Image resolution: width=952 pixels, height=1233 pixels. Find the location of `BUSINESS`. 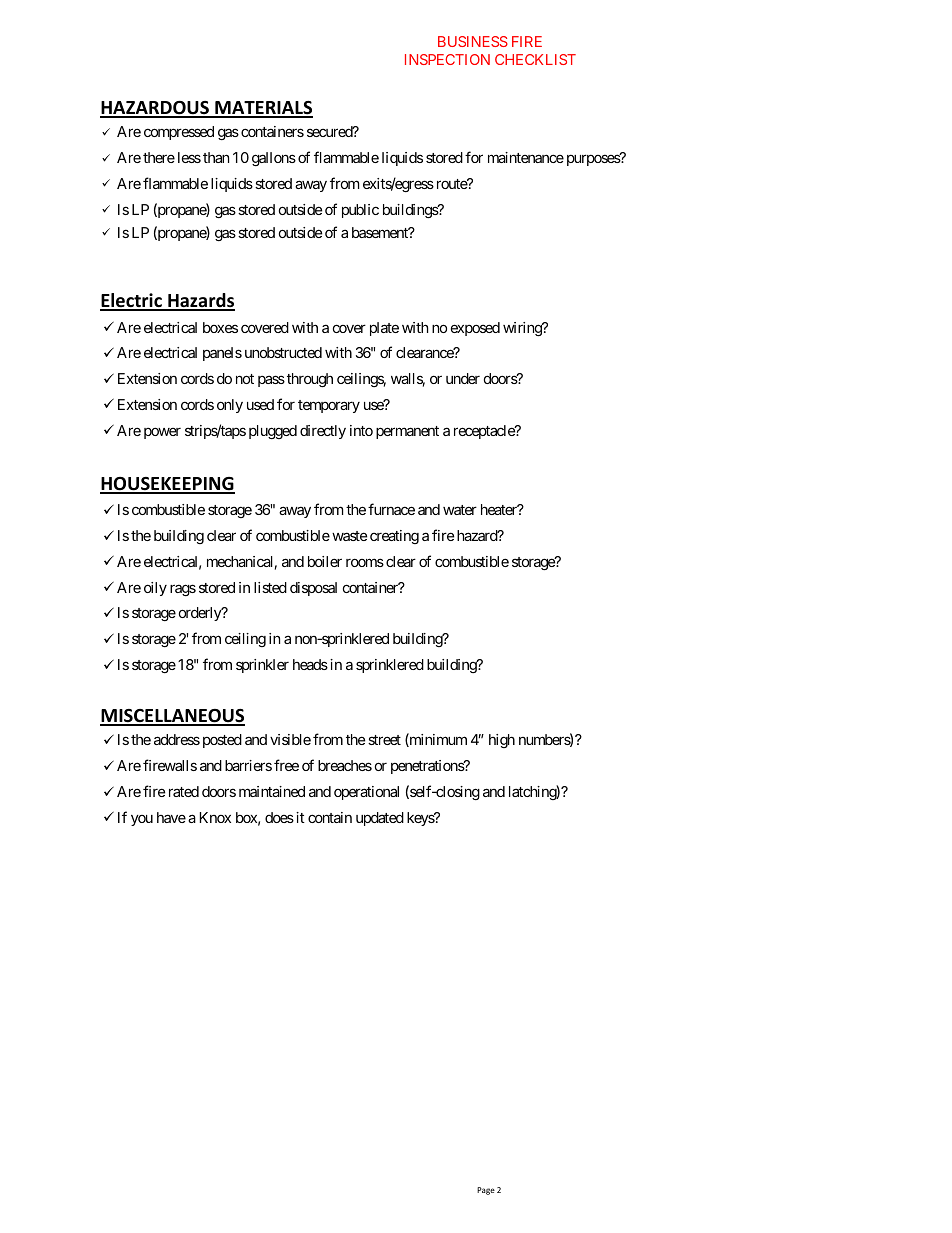

BUSINESS is located at coordinates (473, 41).
